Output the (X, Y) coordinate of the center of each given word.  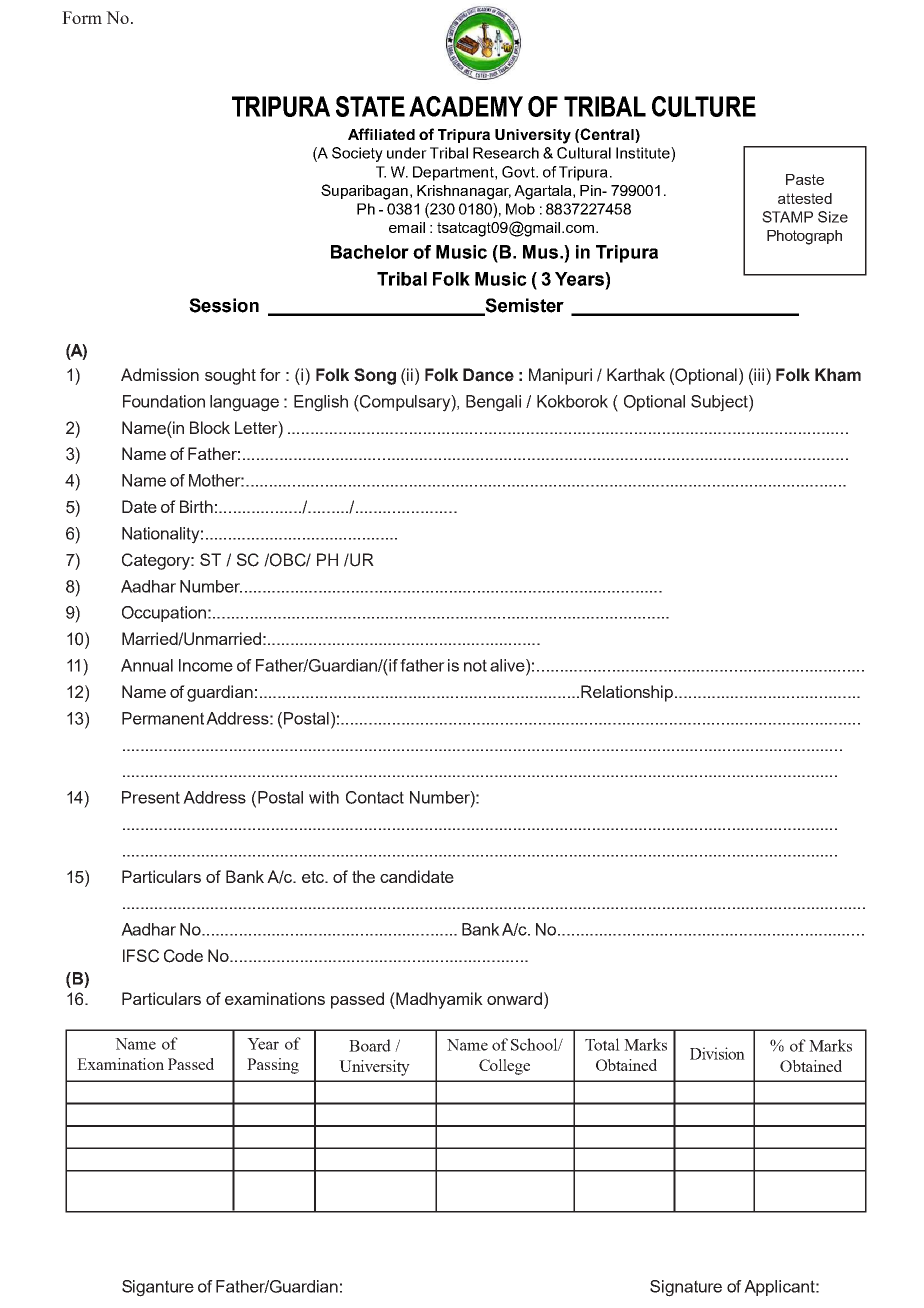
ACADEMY (466, 106)
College (504, 1067)
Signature (686, 1288)
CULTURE (704, 106)
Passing (273, 1066)
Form (82, 17)
